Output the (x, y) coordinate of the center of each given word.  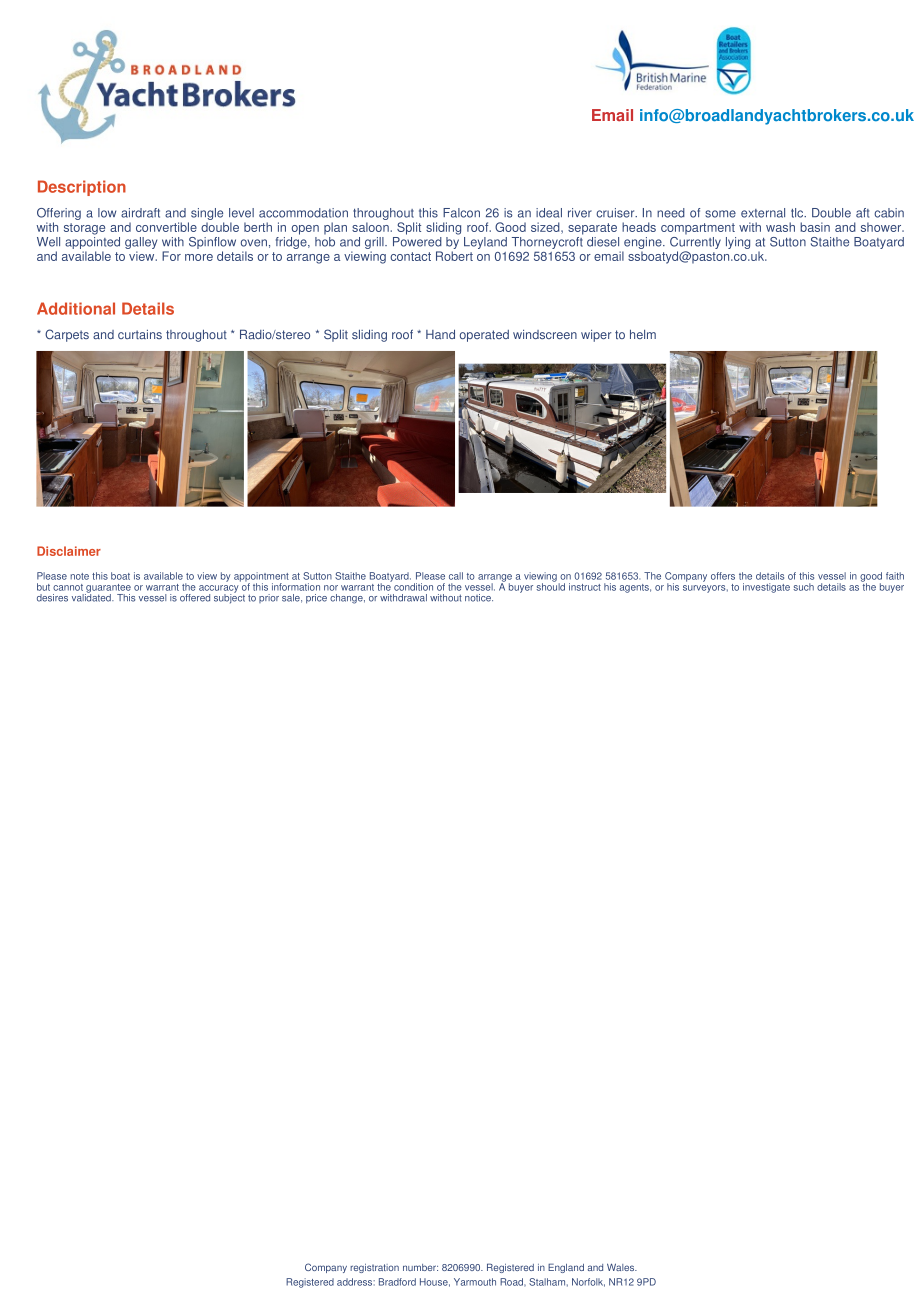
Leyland (485, 243)
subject (229, 597)
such (803, 587)
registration (374, 1268)
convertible (166, 227)
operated (484, 336)
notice (479, 598)
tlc (798, 213)
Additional (76, 308)
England (566, 1268)
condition (413, 587)
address (355, 1282)
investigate (766, 588)
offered (195, 598)
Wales (622, 1267)
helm (643, 334)
